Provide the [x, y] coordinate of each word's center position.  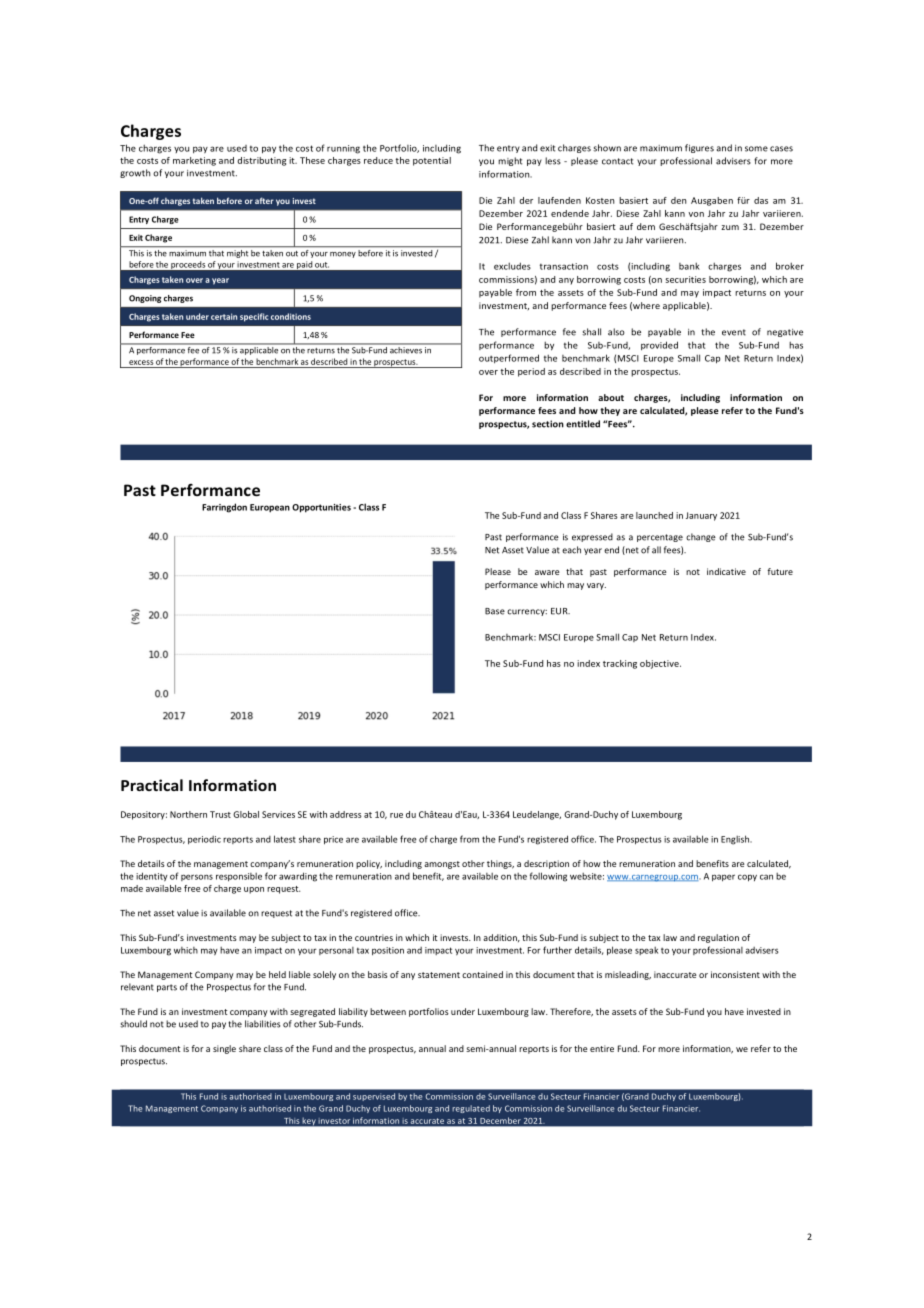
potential [432, 161]
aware [547, 572]
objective [660, 664]
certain [224, 316]
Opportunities [321, 508]
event [734, 332]
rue [396, 815]
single [224, 1049]
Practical [152, 785]
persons [197, 877]
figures [699, 148]
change [701, 537]
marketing [194, 161]
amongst [442, 865]
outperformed [509, 359]
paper [723, 878]
